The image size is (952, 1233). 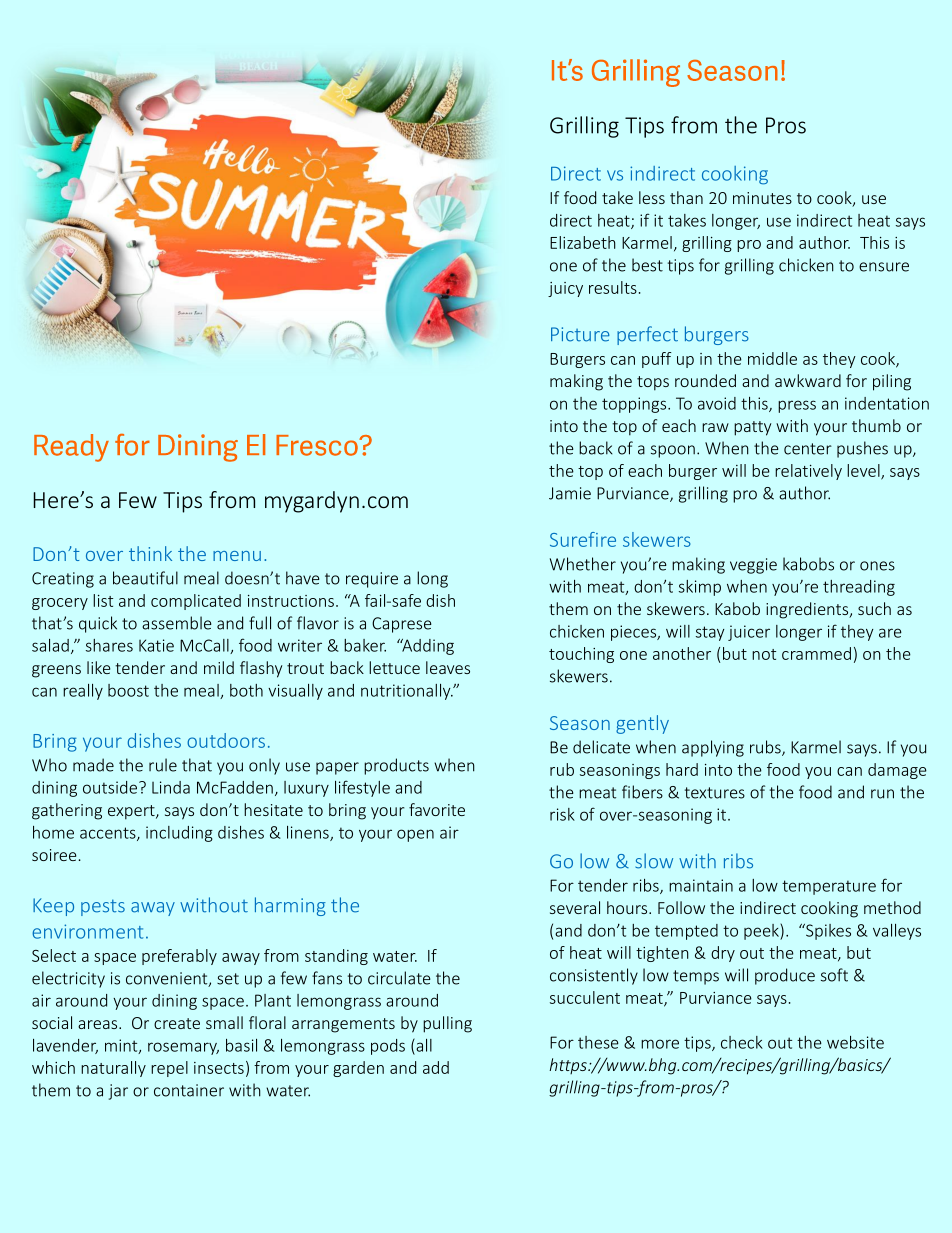 I want to click on favorite, so click(x=437, y=809).
